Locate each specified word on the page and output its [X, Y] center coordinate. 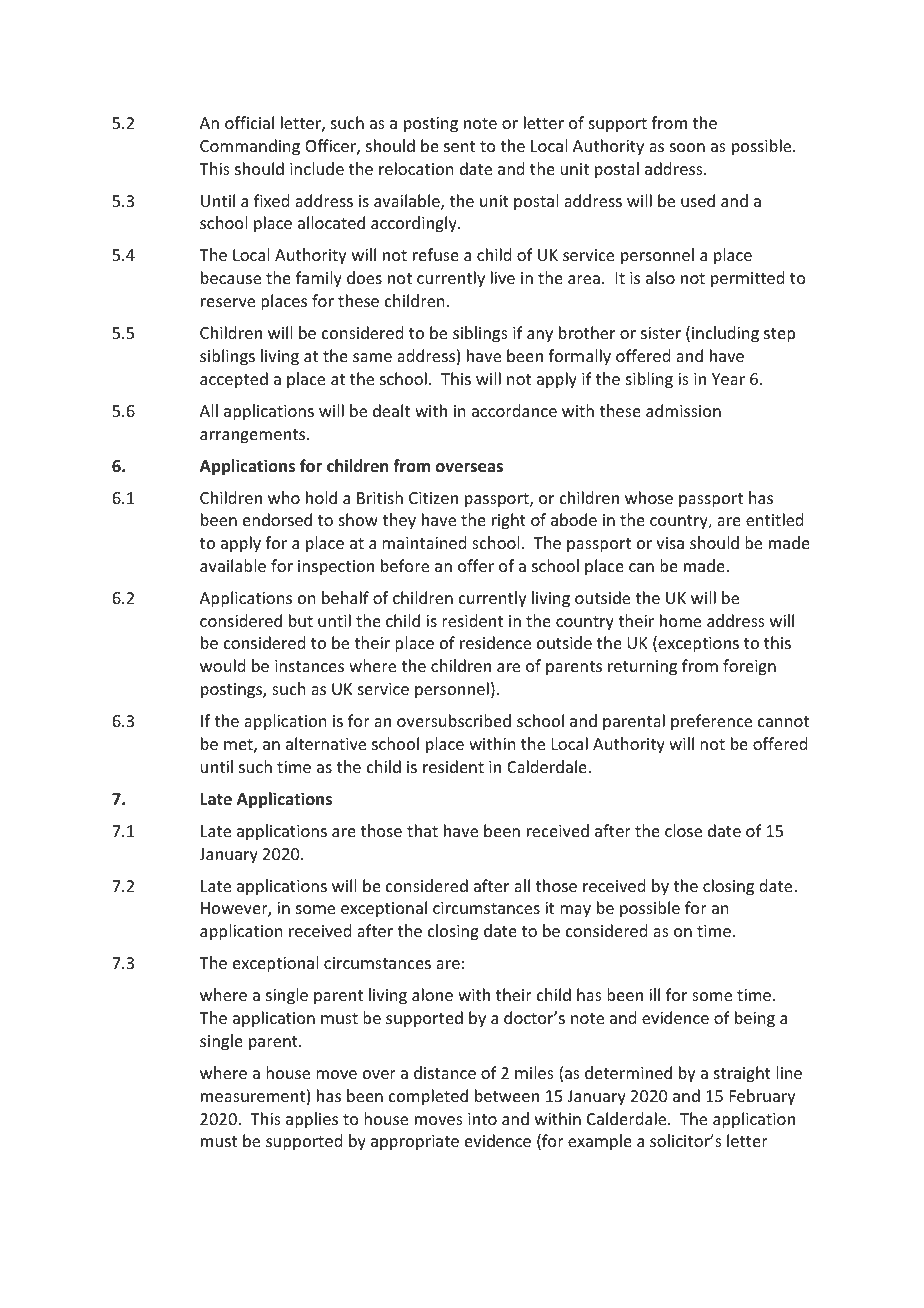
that [422, 830]
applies [312, 1120]
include [317, 168]
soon [687, 147]
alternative [326, 743]
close [683, 830]
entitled [774, 519]
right [509, 521]
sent [459, 146]
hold [321, 497]
